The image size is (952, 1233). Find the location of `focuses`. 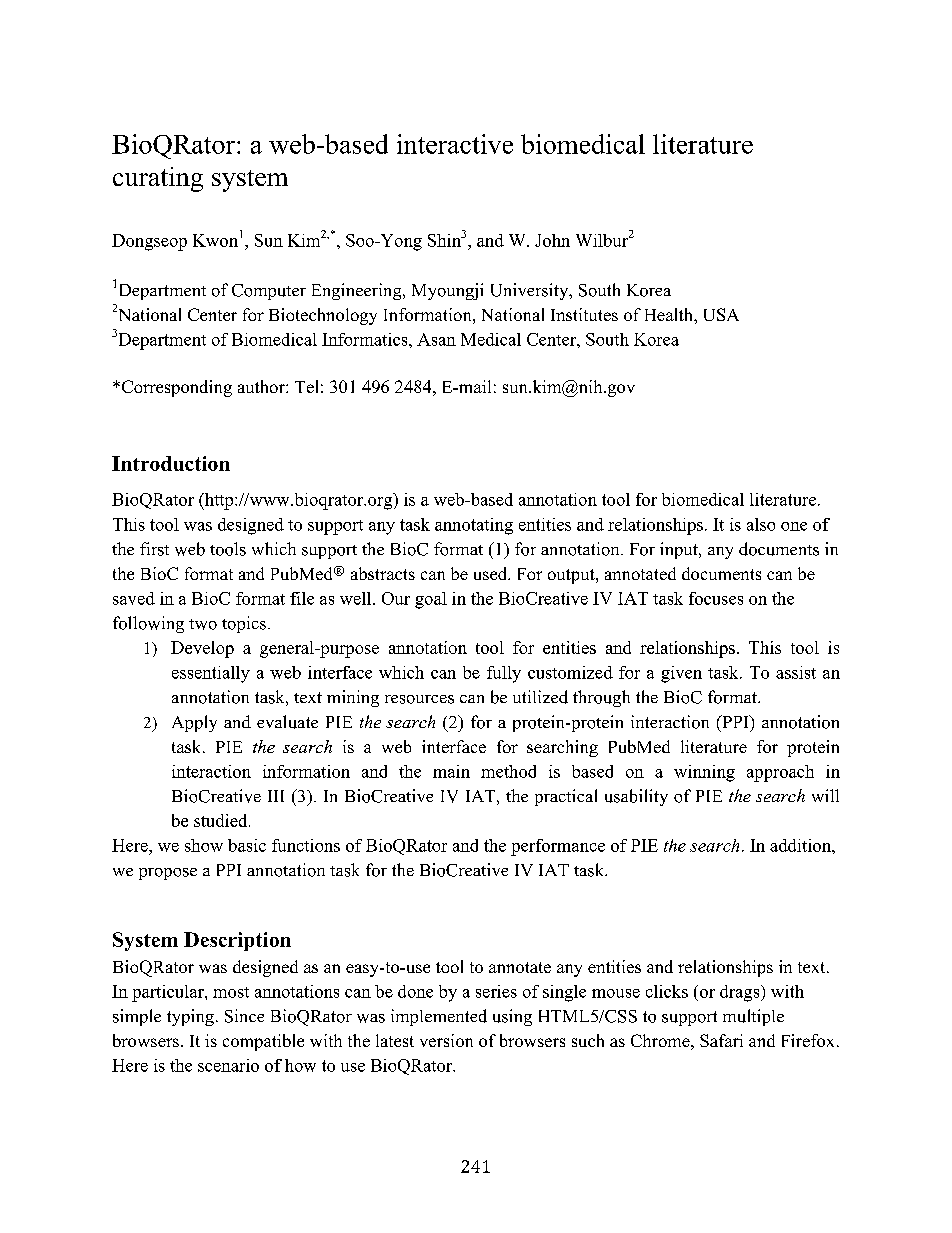

focuses is located at coordinates (716, 598).
